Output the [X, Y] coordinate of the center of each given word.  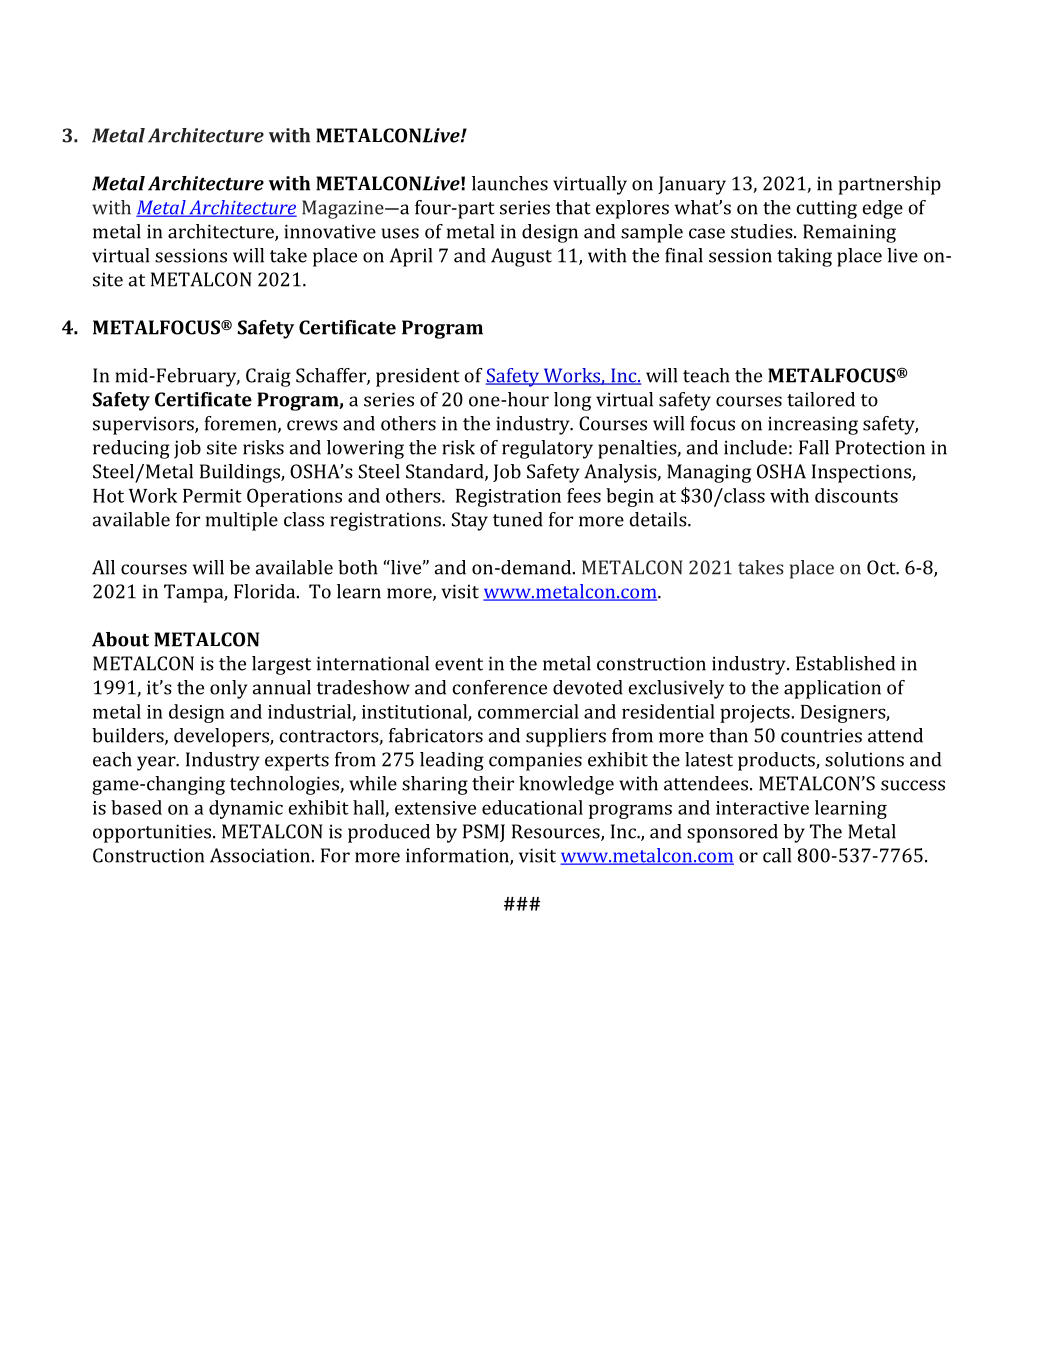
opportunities [152, 833]
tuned [518, 519]
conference [500, 687]
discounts [856, 495]
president [418, 377]
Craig [268, 377]
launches [510, 183]
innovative [330, 231]
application [832, 689]
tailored [821, 399]
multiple [242, 521]
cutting [827, 209]
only [228, 689]
